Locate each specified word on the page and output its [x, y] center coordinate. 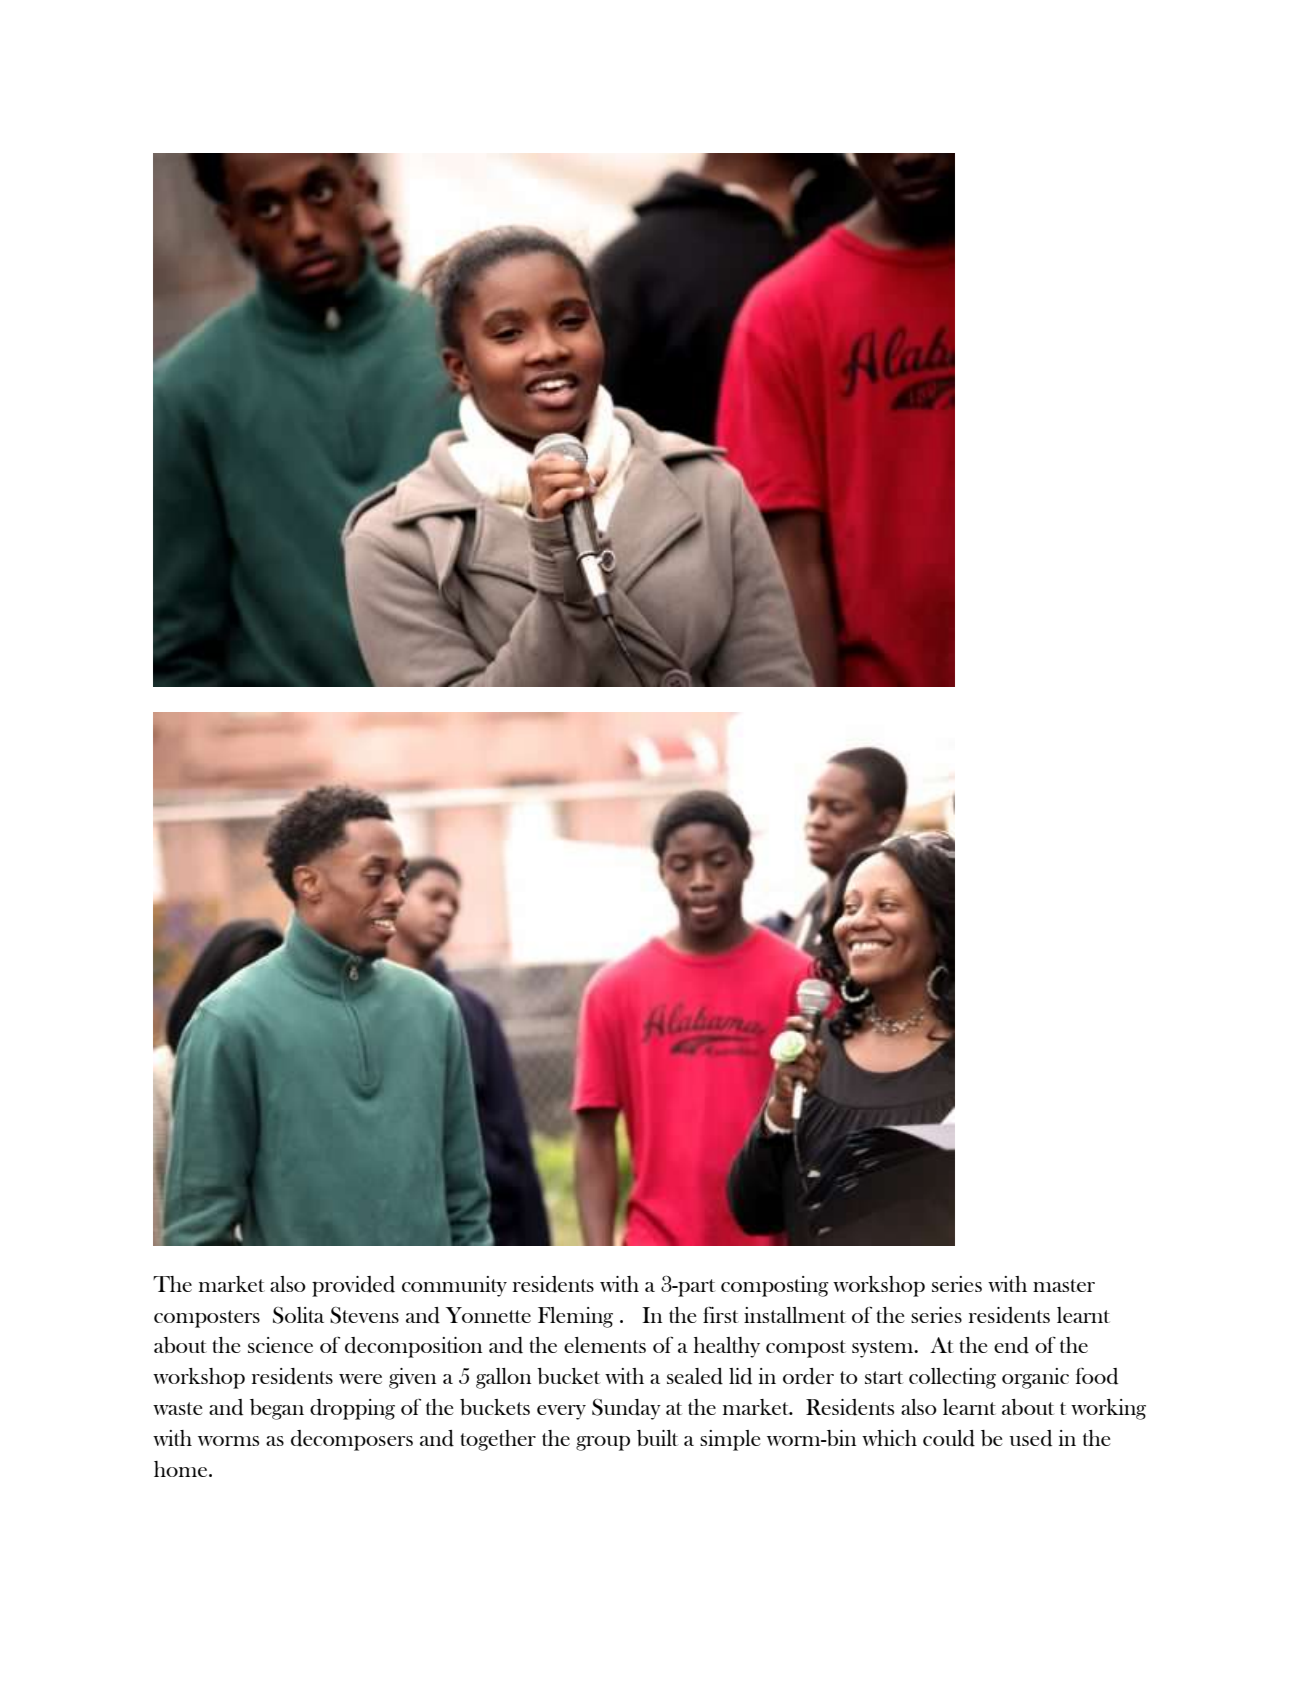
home [182, 1469]
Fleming [575, 1317]
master [1064, 1285]
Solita [298, 1315]
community [454, 1286]
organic [1035, 1378]
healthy [727, 1347]
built [658, 1438]
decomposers [352, 1440]
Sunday [626, 1409]
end [1011, 1345]
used [1030, 1438]
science [280, 1345]
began [277, 1409]
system [884, 1349]
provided [353, 1286]
